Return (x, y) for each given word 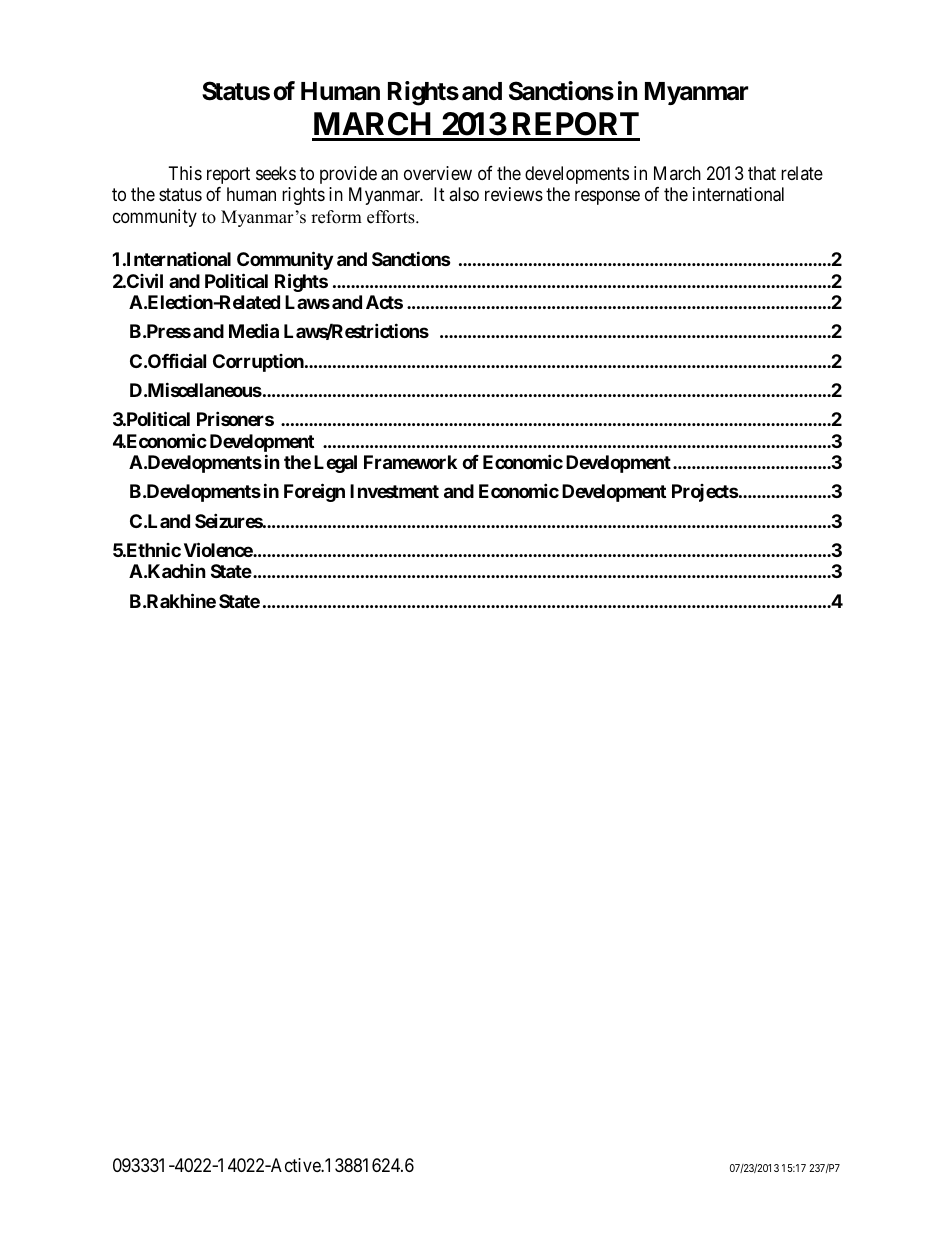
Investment (394, 491)
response (607, 198)
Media (254, 331)
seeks (276, 173)
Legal (335, 464)
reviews (514, 194)
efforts (392, 217)
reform (336, 217)
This (185, 173)
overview (438, 173)
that (762, 173)
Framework (410, 462)
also (464, 194)
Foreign (314, 493)
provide (348, 175)
